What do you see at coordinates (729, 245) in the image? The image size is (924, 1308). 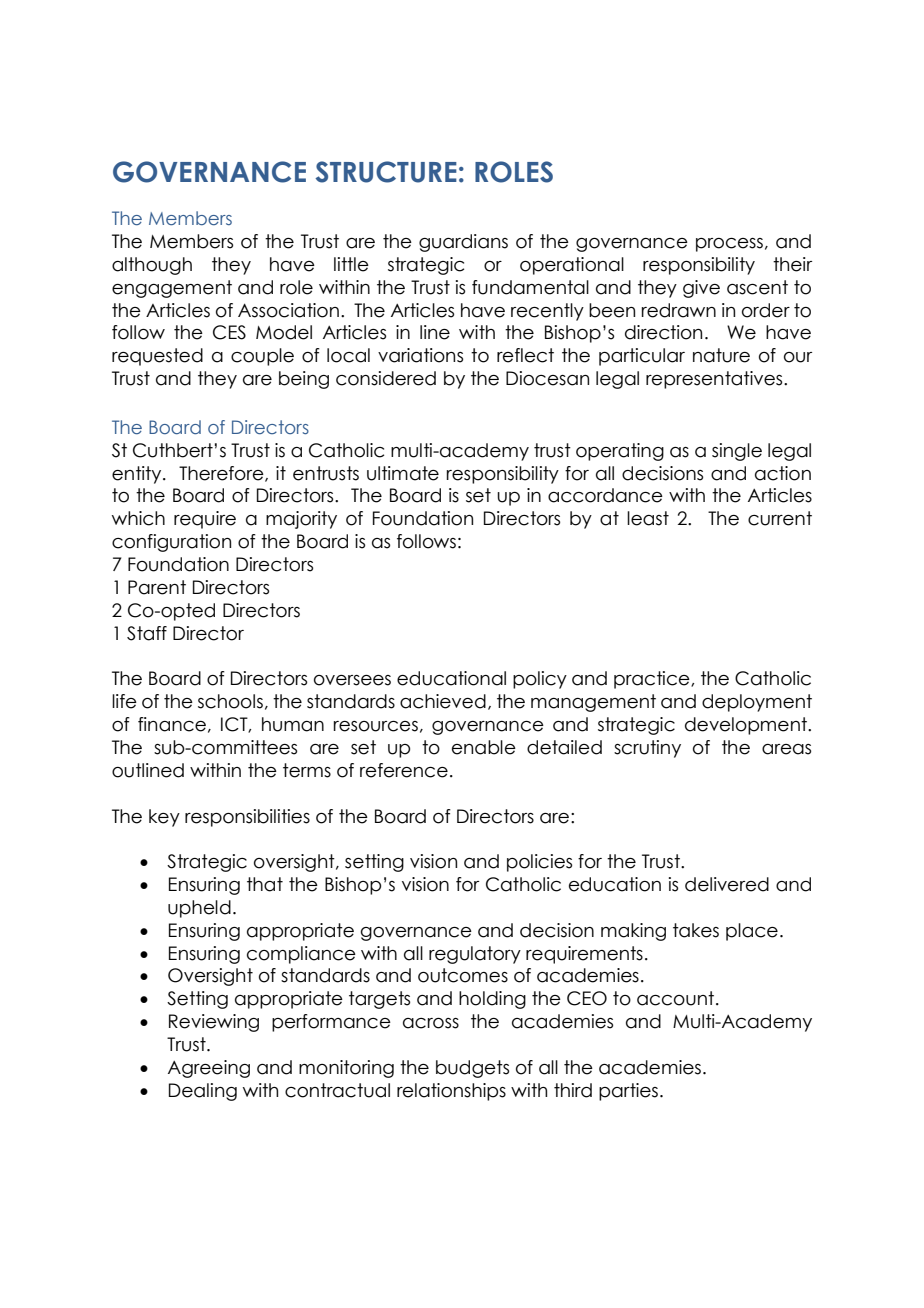 I see `process` at bounding box center [729, 245].
